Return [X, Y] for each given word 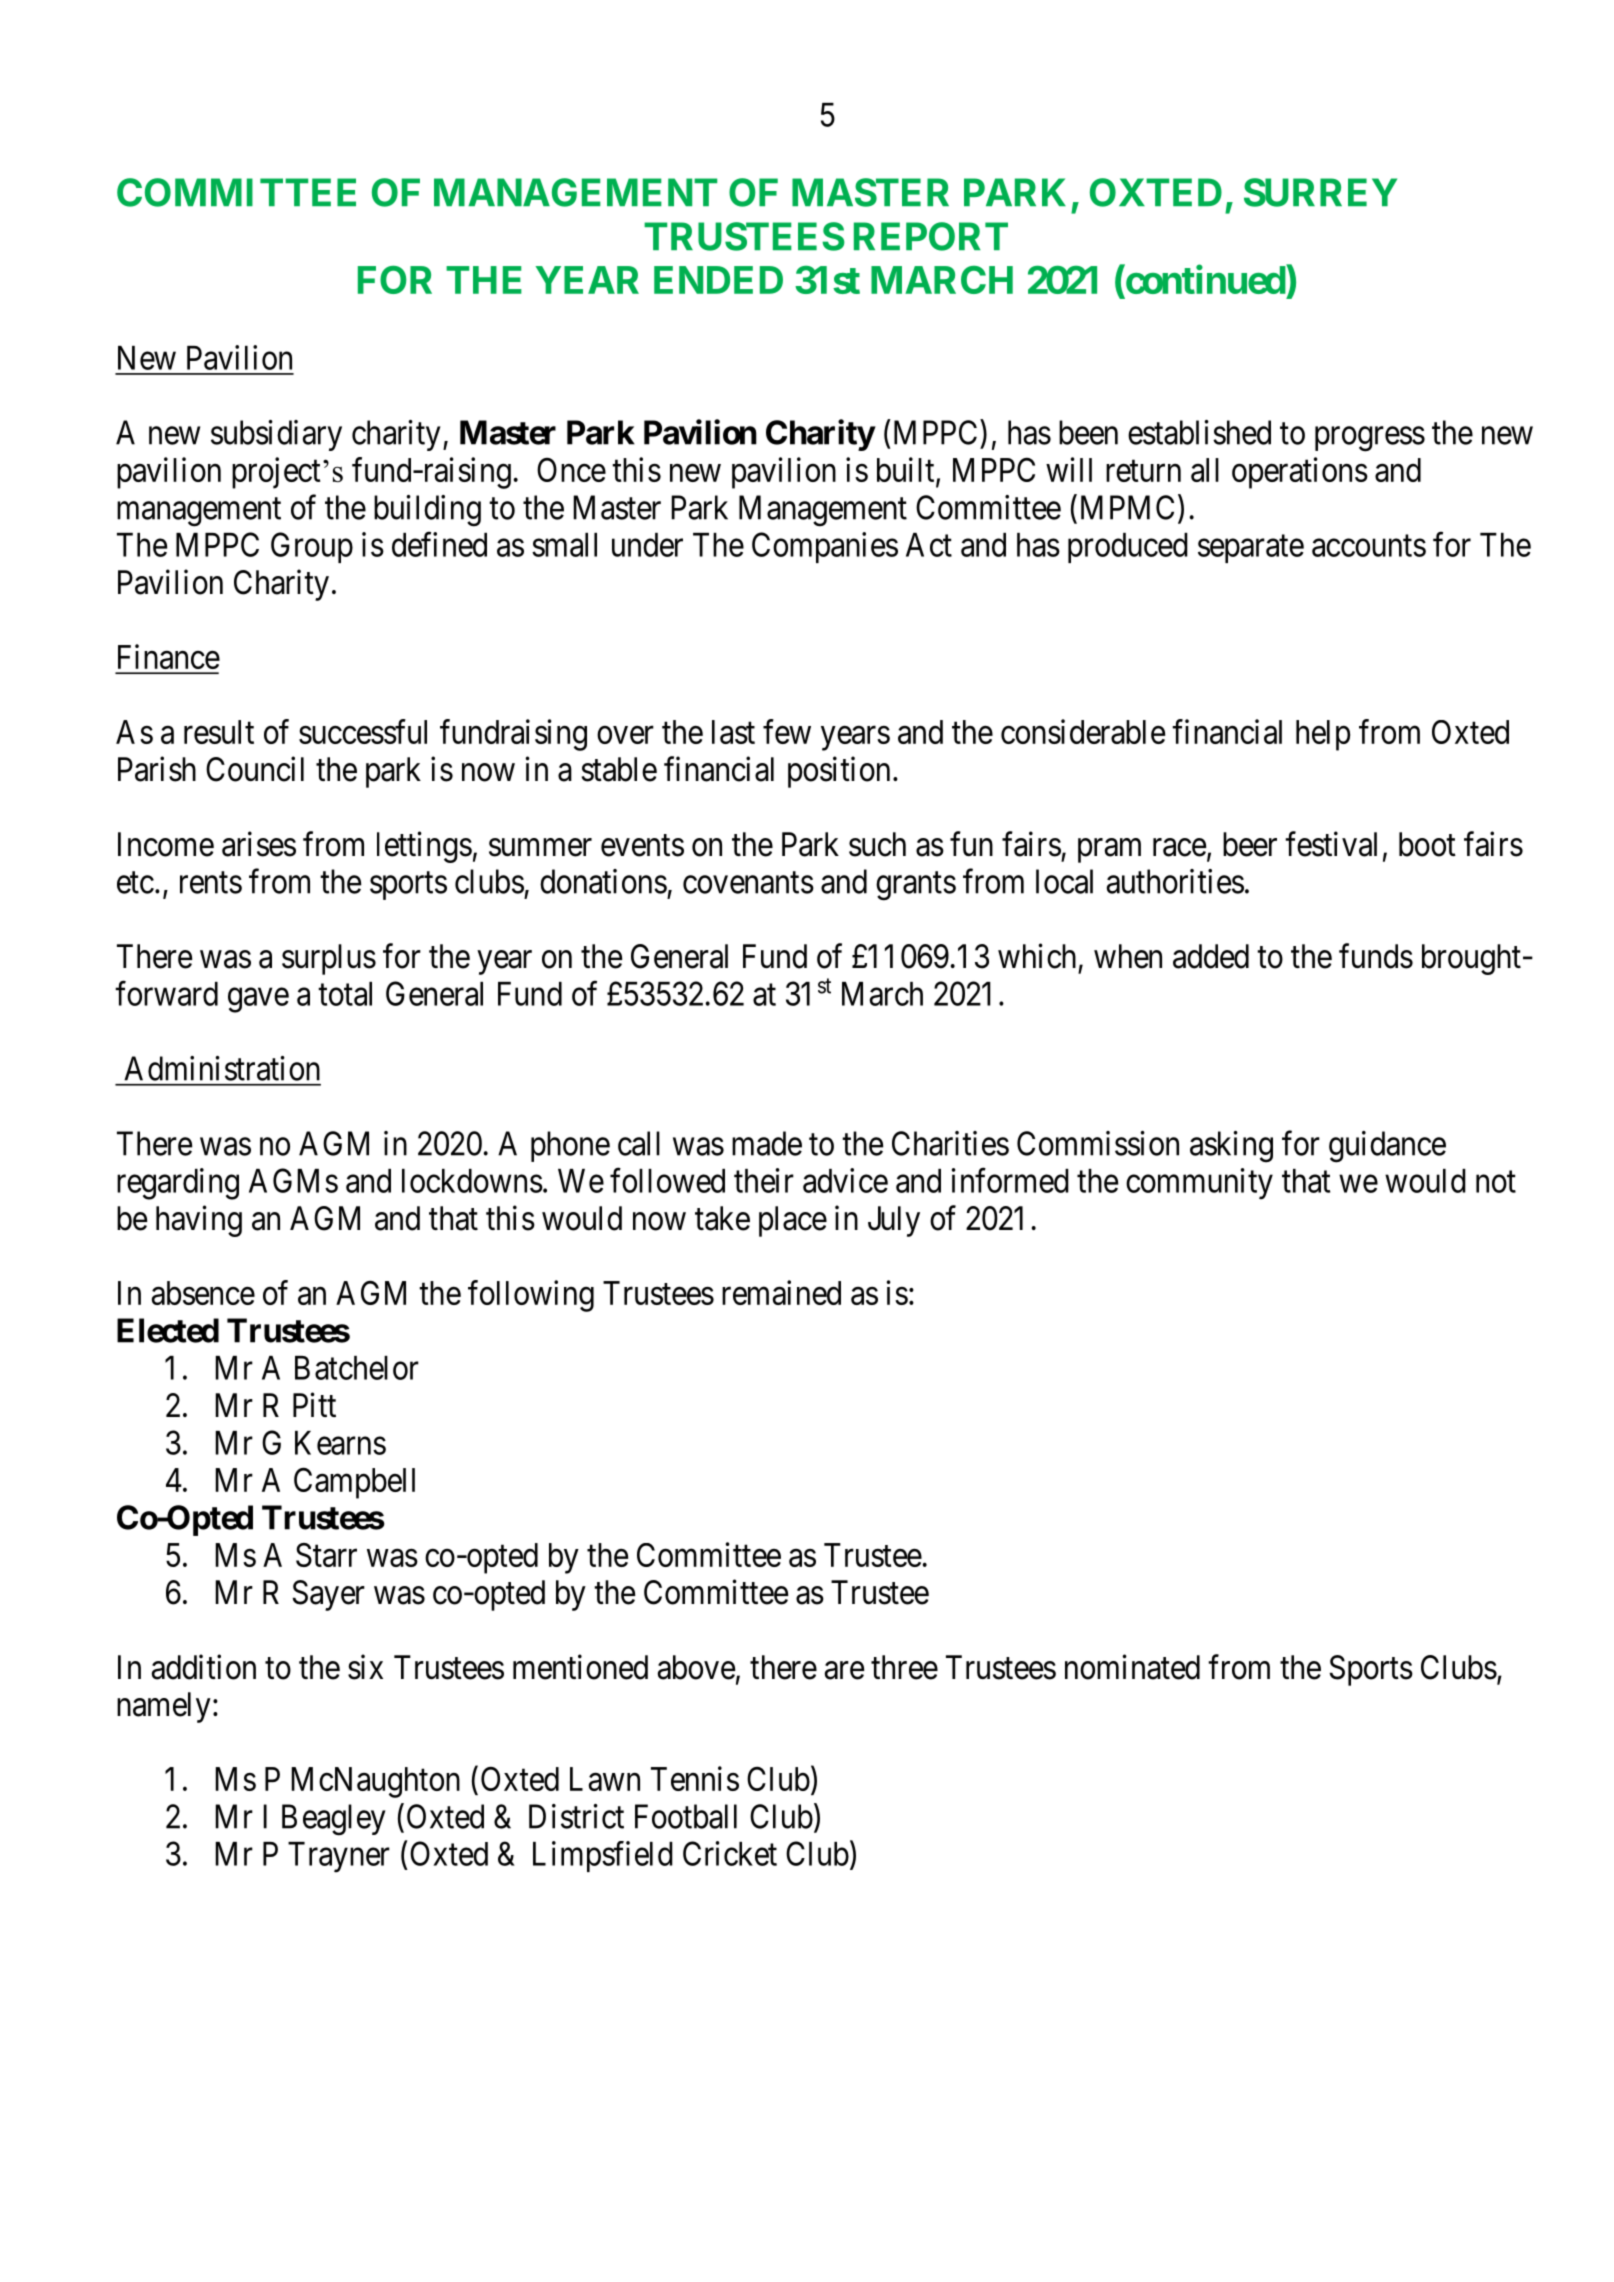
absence [203, 1293]
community [1199, 1184]
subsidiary [276, 435]
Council [255, 769]
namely [164, 1707]
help [1323, 735]
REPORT [931, 236]
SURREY [1320, 192]
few [787, 731]
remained [781, 1292]
